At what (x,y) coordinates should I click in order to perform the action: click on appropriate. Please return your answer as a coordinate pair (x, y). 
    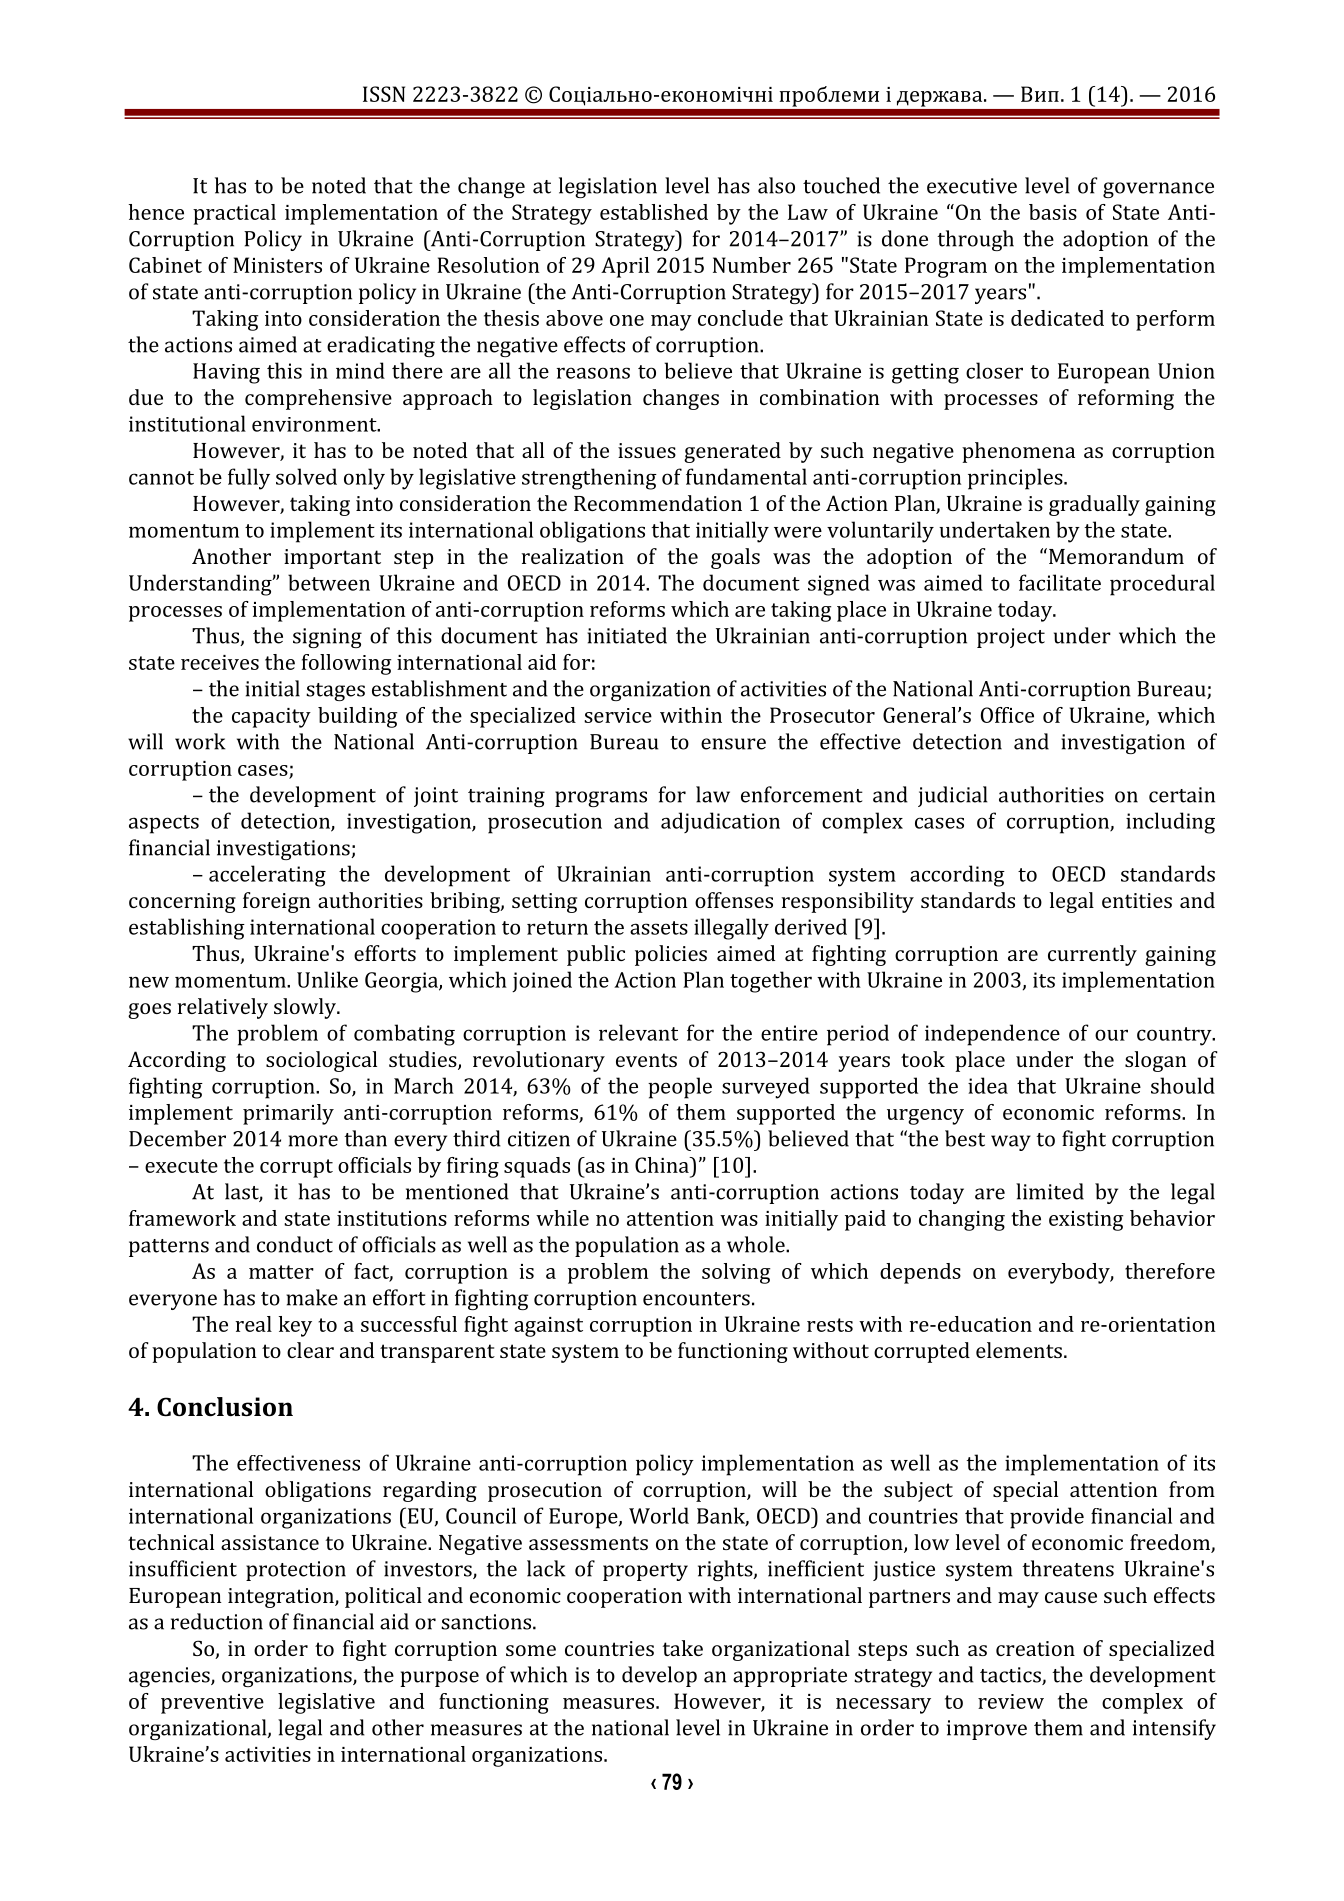
    Looking at the image, I should click on (790, 1677).
